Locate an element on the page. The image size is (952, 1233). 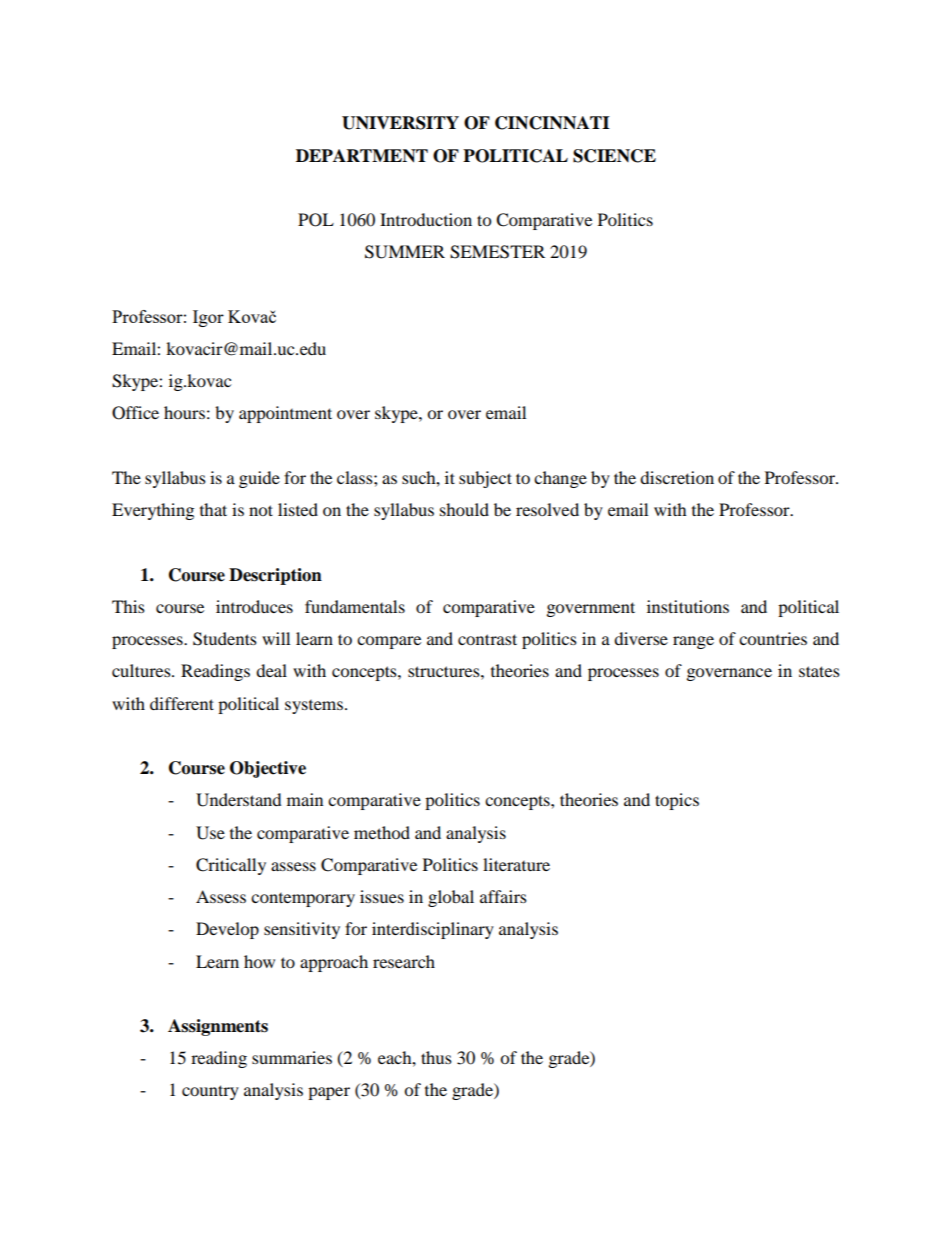
Igor is located at coordinates (208, 318).
